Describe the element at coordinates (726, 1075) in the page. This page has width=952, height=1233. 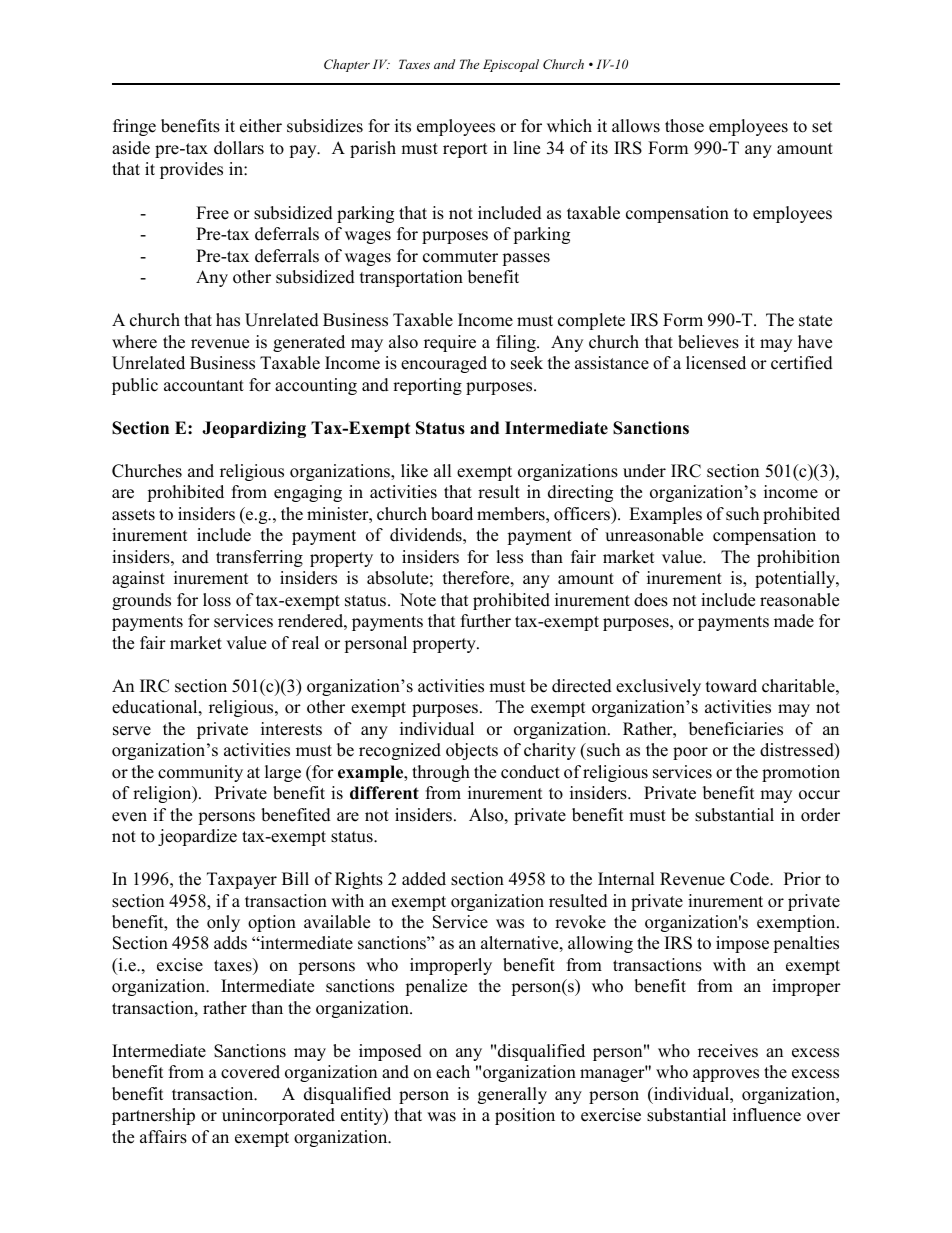
I see `approves` at that location.
